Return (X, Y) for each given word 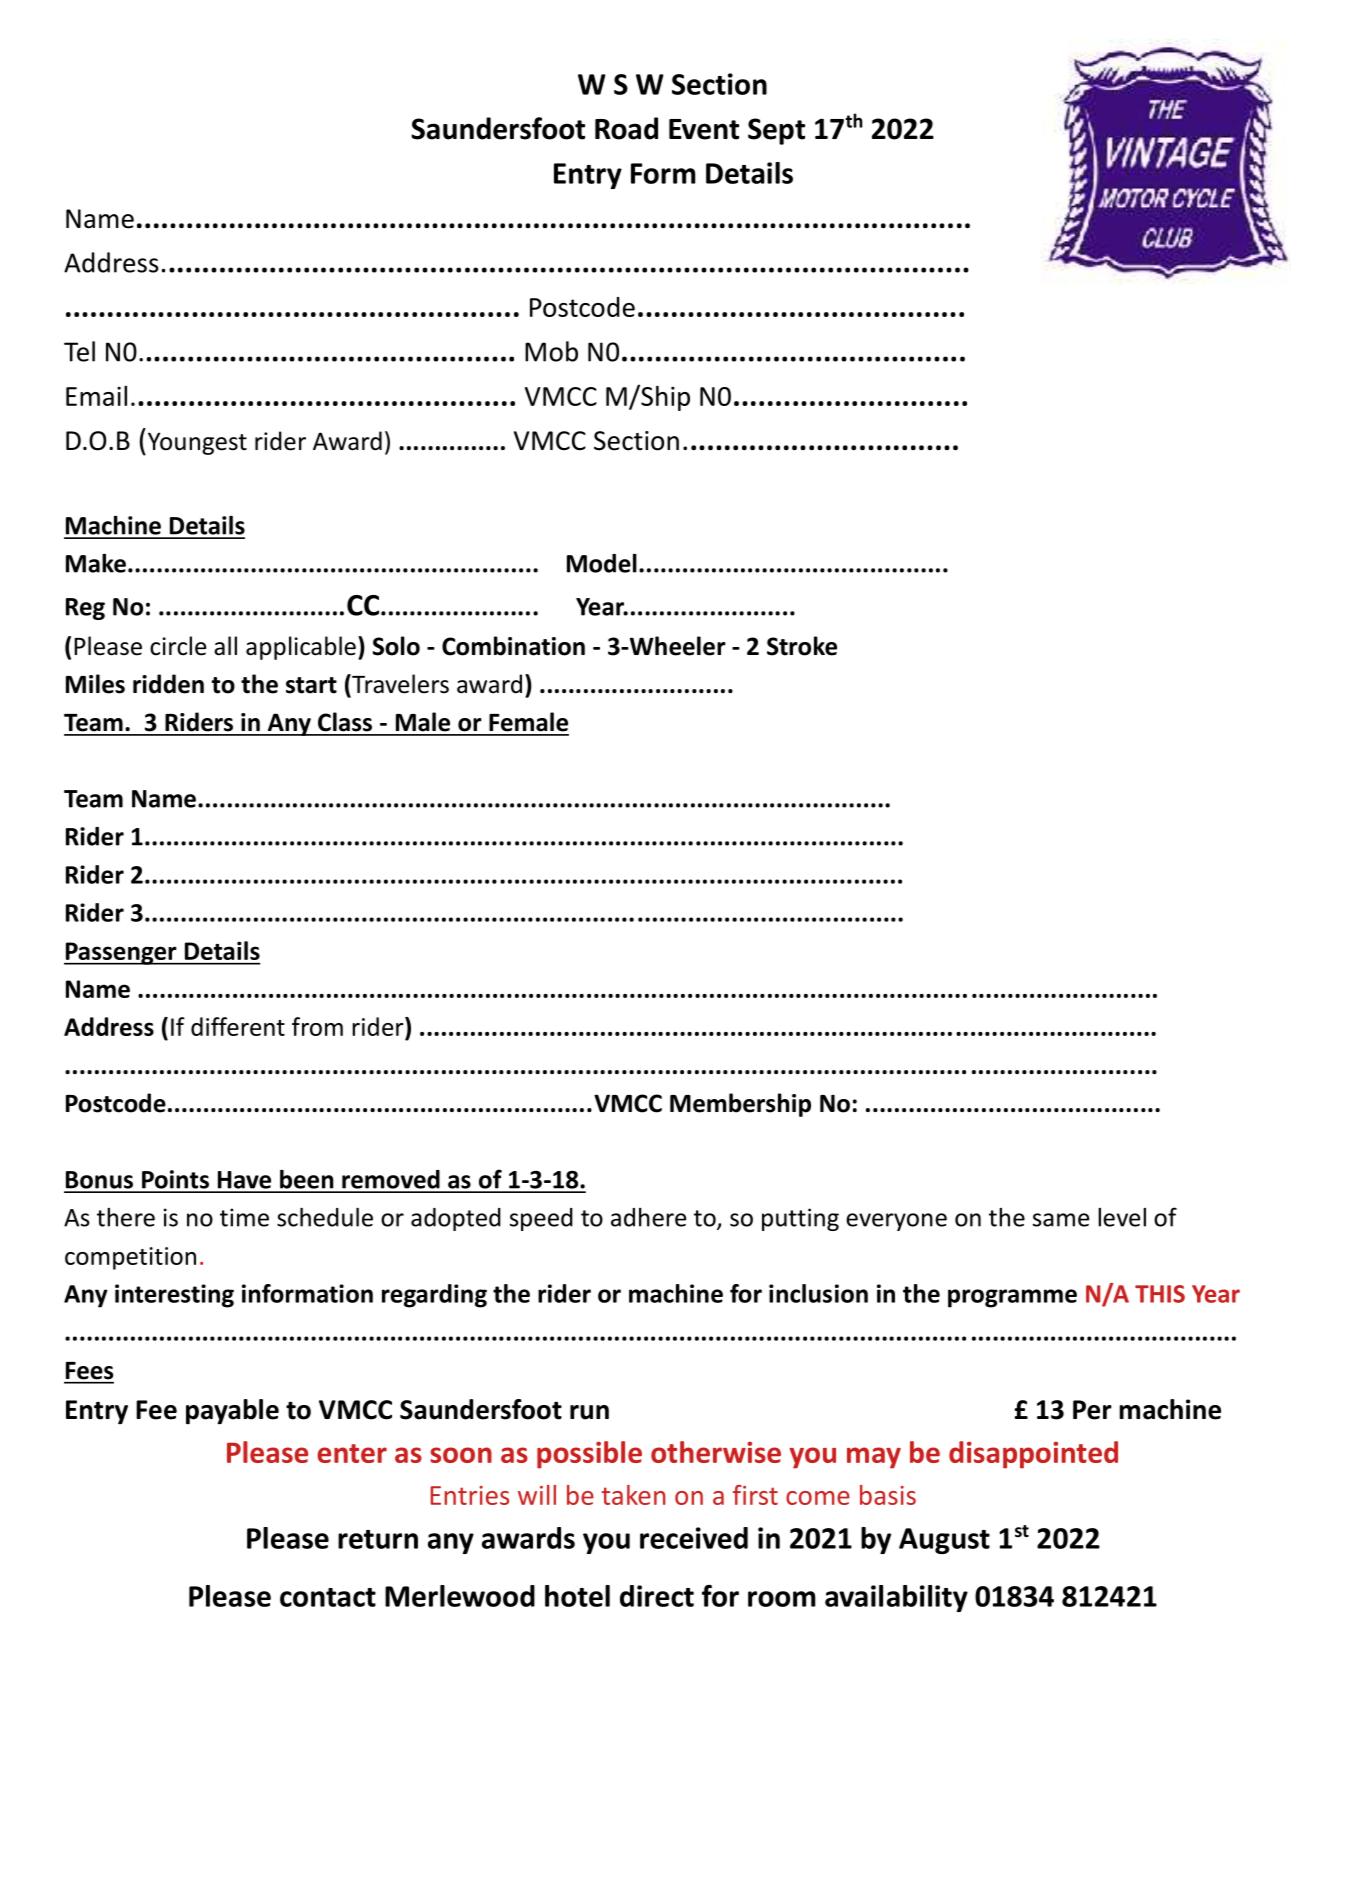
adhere (648, 1217)
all (225, 646)
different (238, 1026)
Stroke (802, 646)
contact (328, 1597)
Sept (776, 131)
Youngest (197, 443)
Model (602, 563)
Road (626, 128)
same (1061, 1220)
